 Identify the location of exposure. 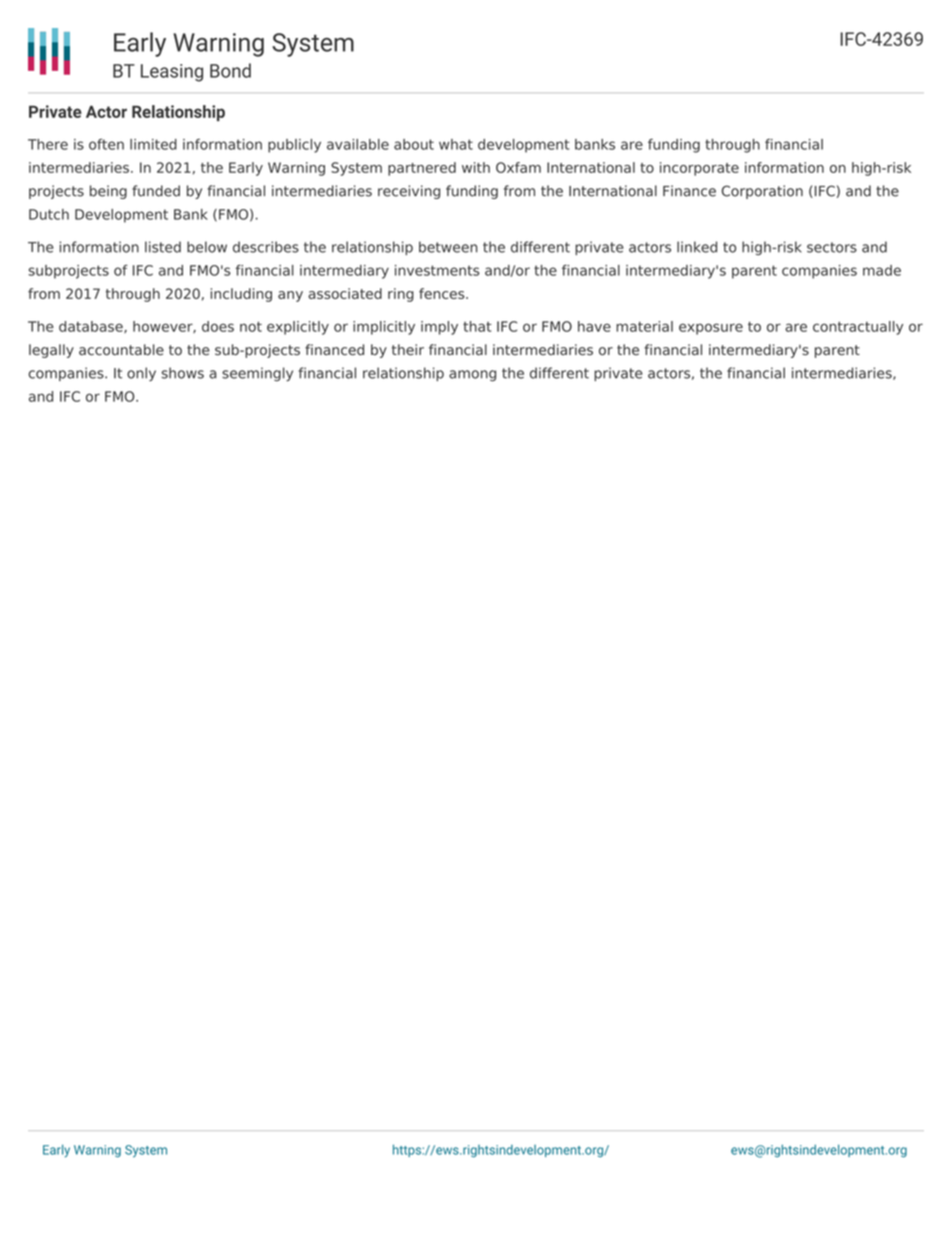
(711, 329).
